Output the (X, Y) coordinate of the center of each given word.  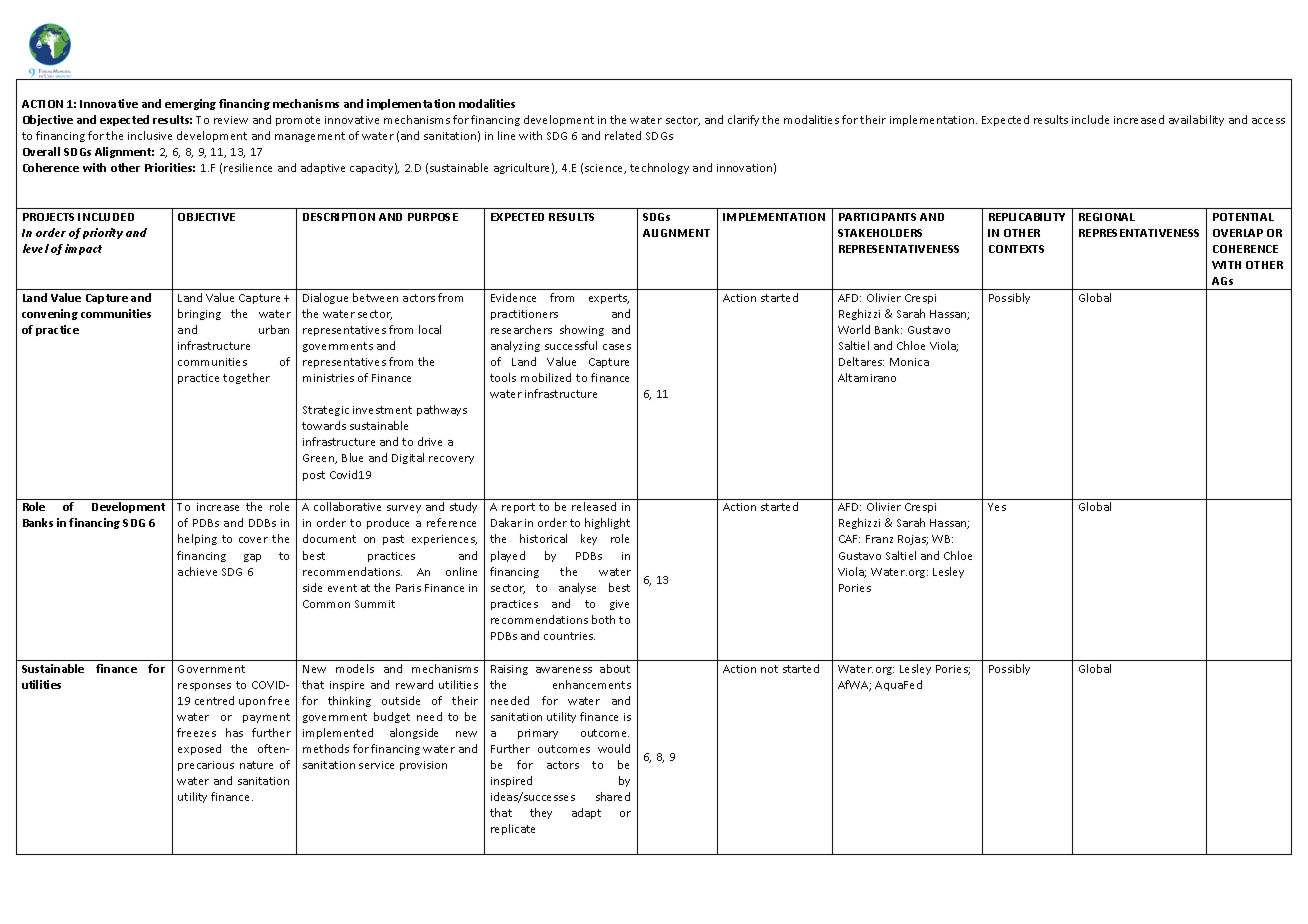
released (594, 506)
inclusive (150, 135)
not (769, 669)
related (623, 135)
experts (609, 299)
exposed (199, 749)
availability (1196, 120)
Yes (997, 507)
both (603, 619)
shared (613, 796)
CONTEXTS (1016, 249)
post (314, 476)
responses (204, 687)
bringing (199, 314)
